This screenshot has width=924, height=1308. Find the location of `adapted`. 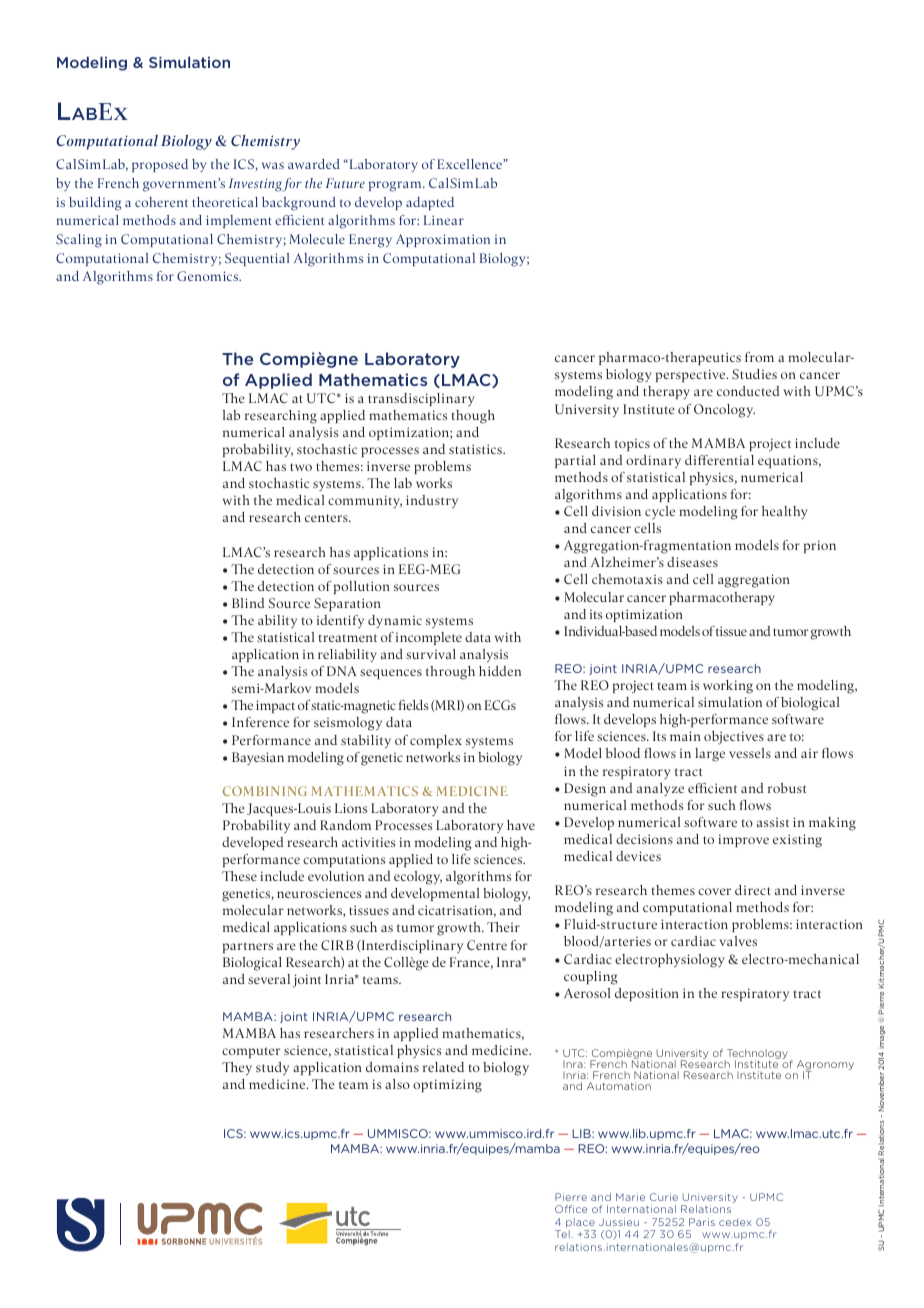

adapted is located at coordinates (430, 203).
